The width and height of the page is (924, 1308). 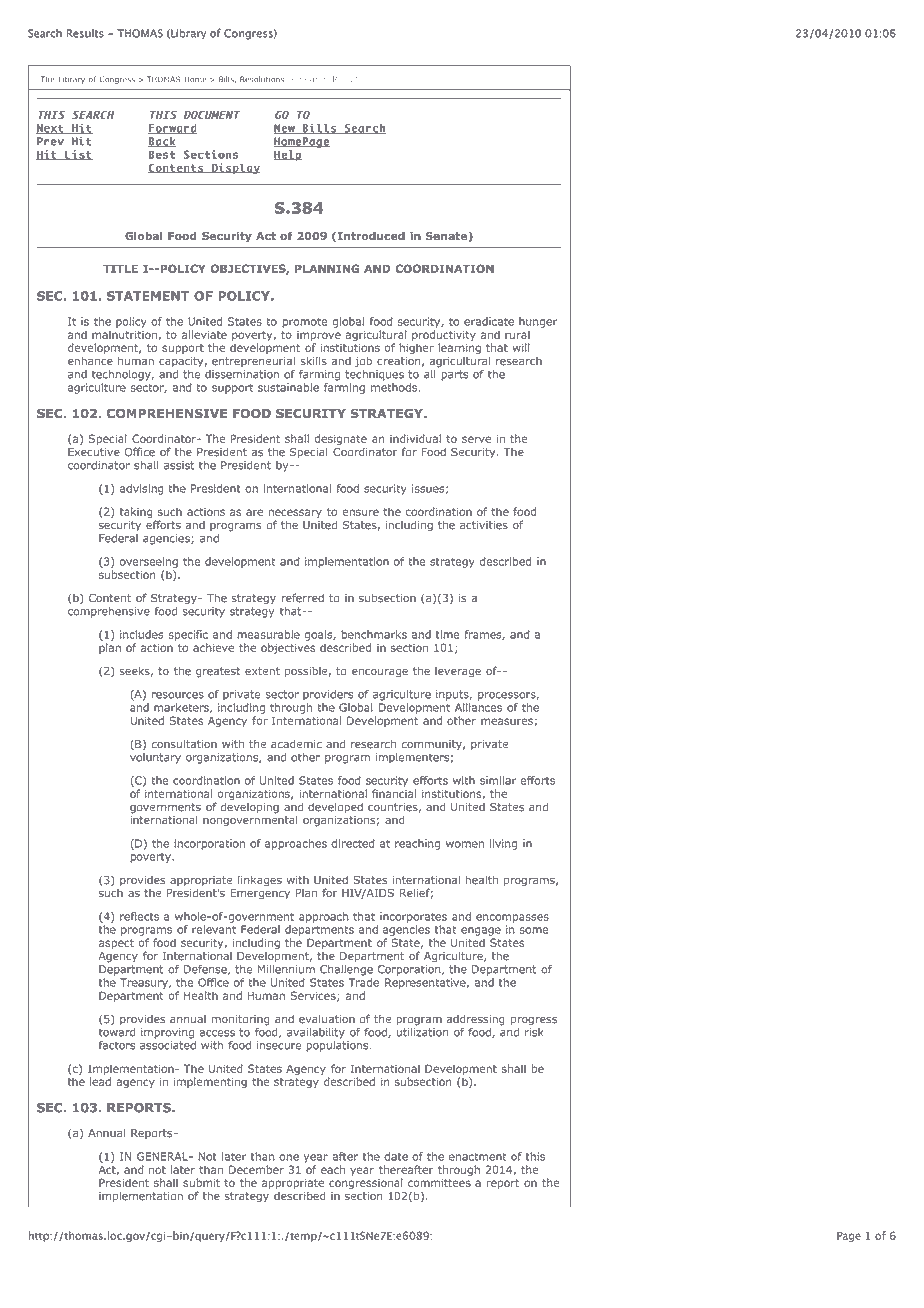 What do you see at coordinates (371, 236) in the page?
I see `Introduced` at bounding box center [371, 236].
